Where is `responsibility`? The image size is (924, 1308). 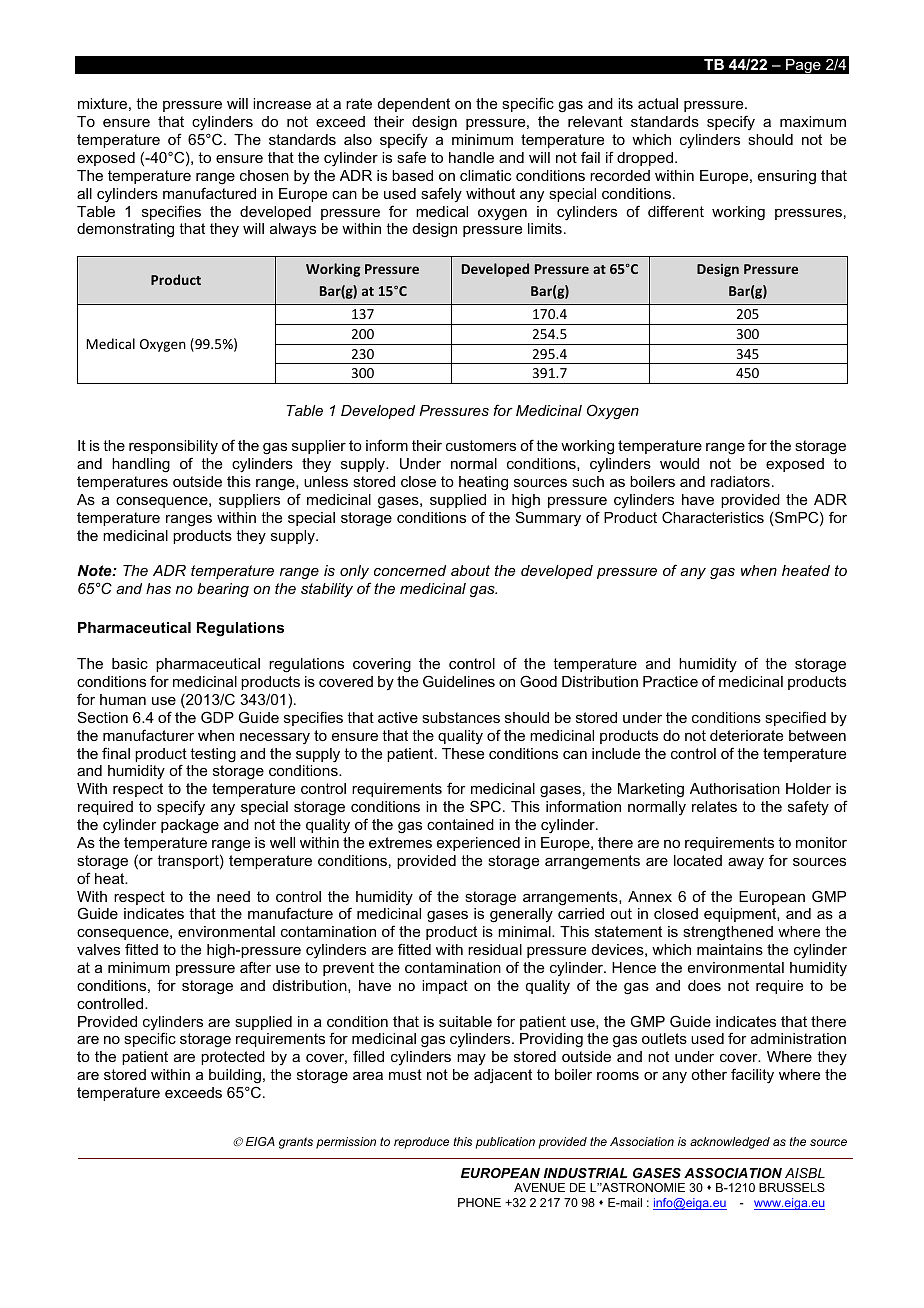 responsibility is located at coordinates (173, 449).
